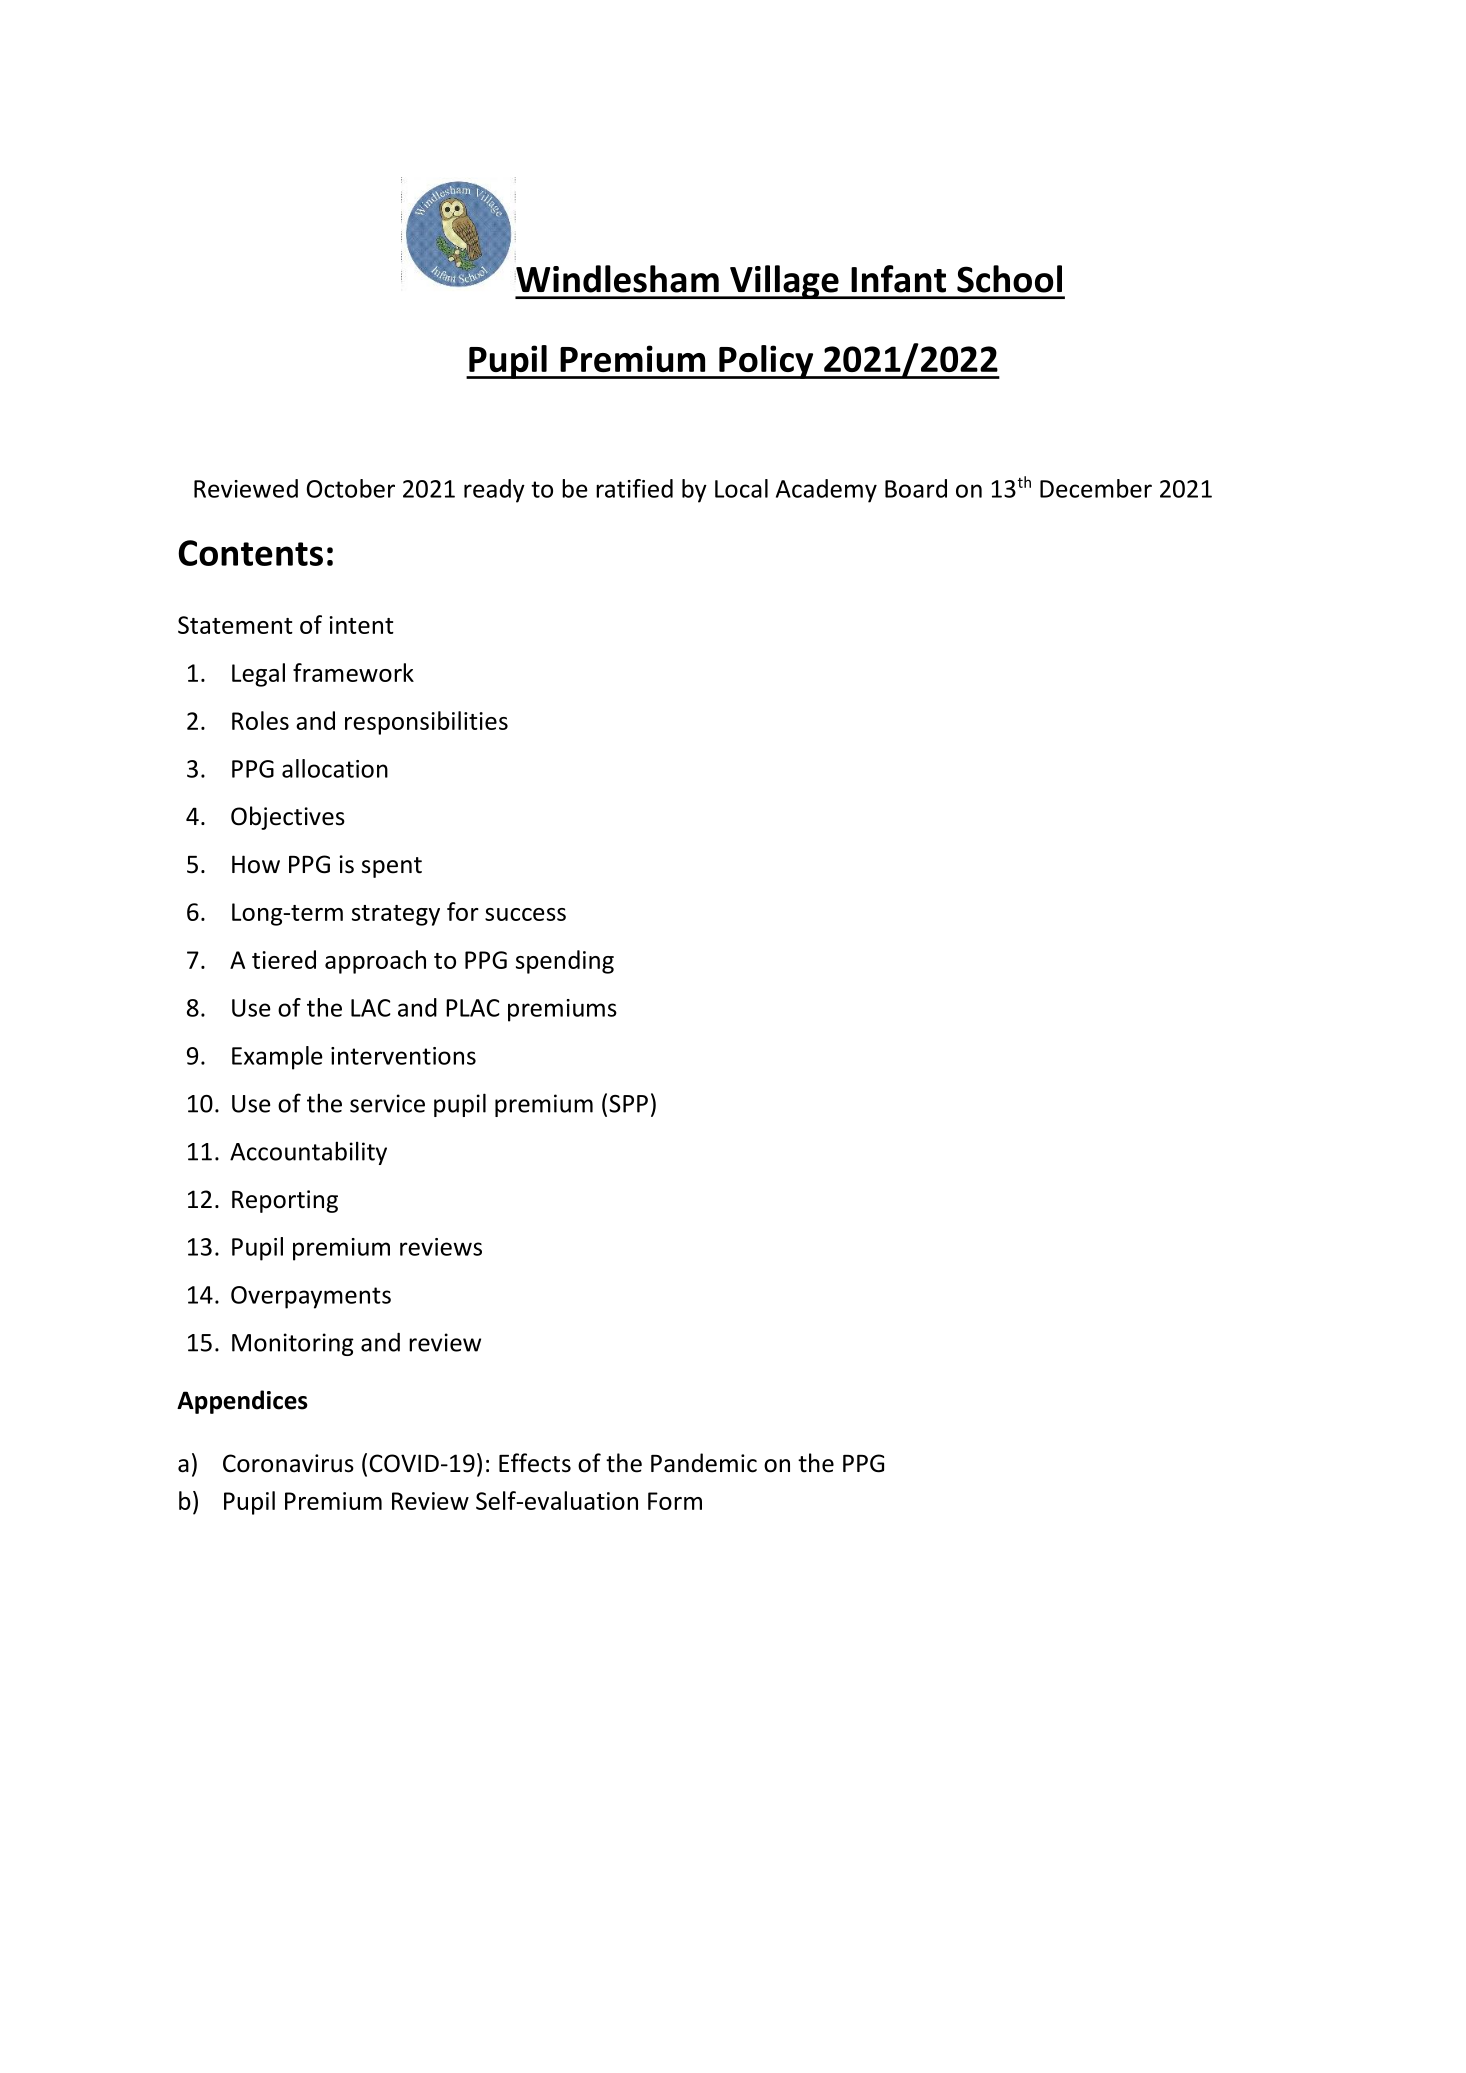 The width and height of the screenshot is (1466, 2073). I want to click on October, so click(351, 488).
